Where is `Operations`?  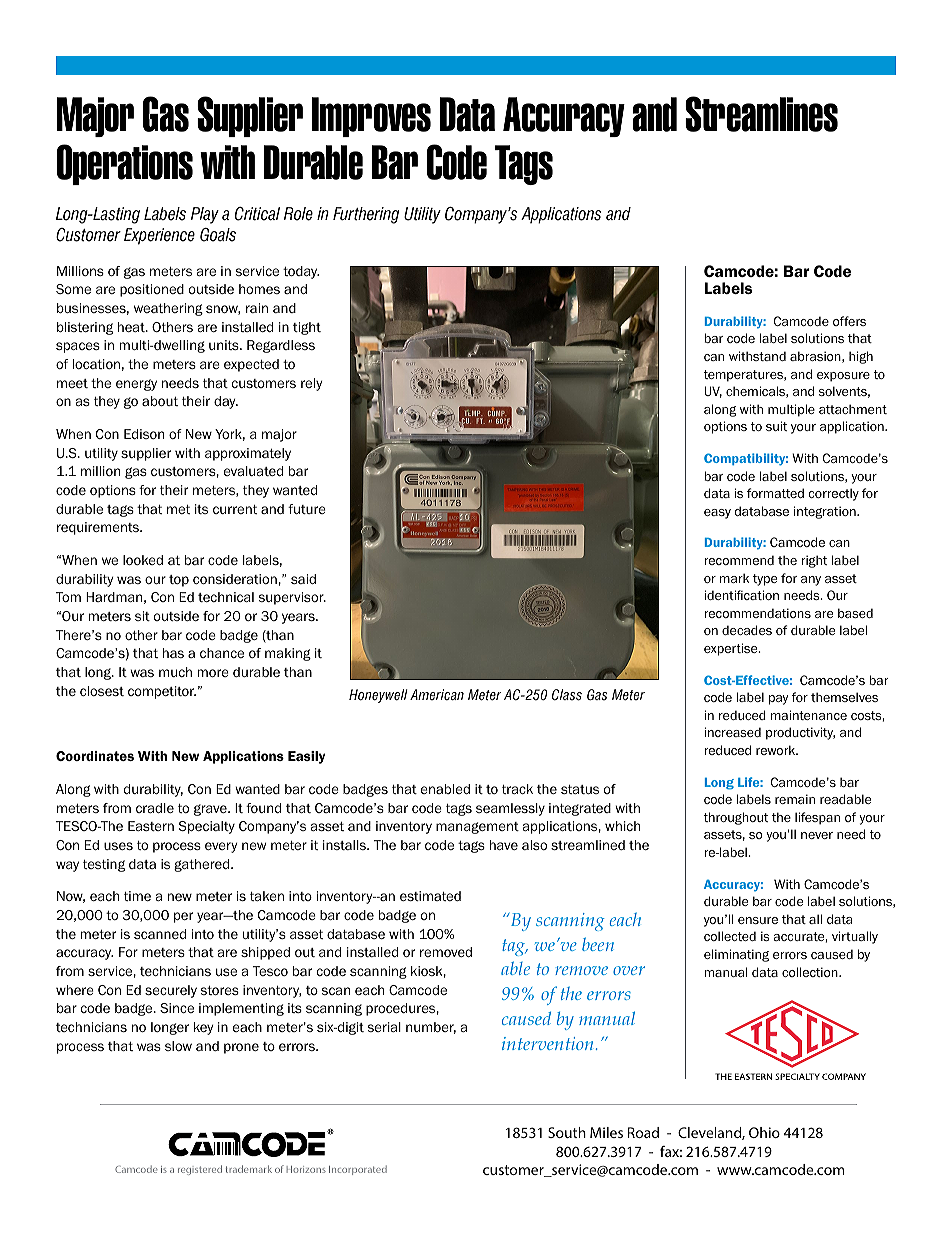 Operations is located at coordinates (125, 164).
